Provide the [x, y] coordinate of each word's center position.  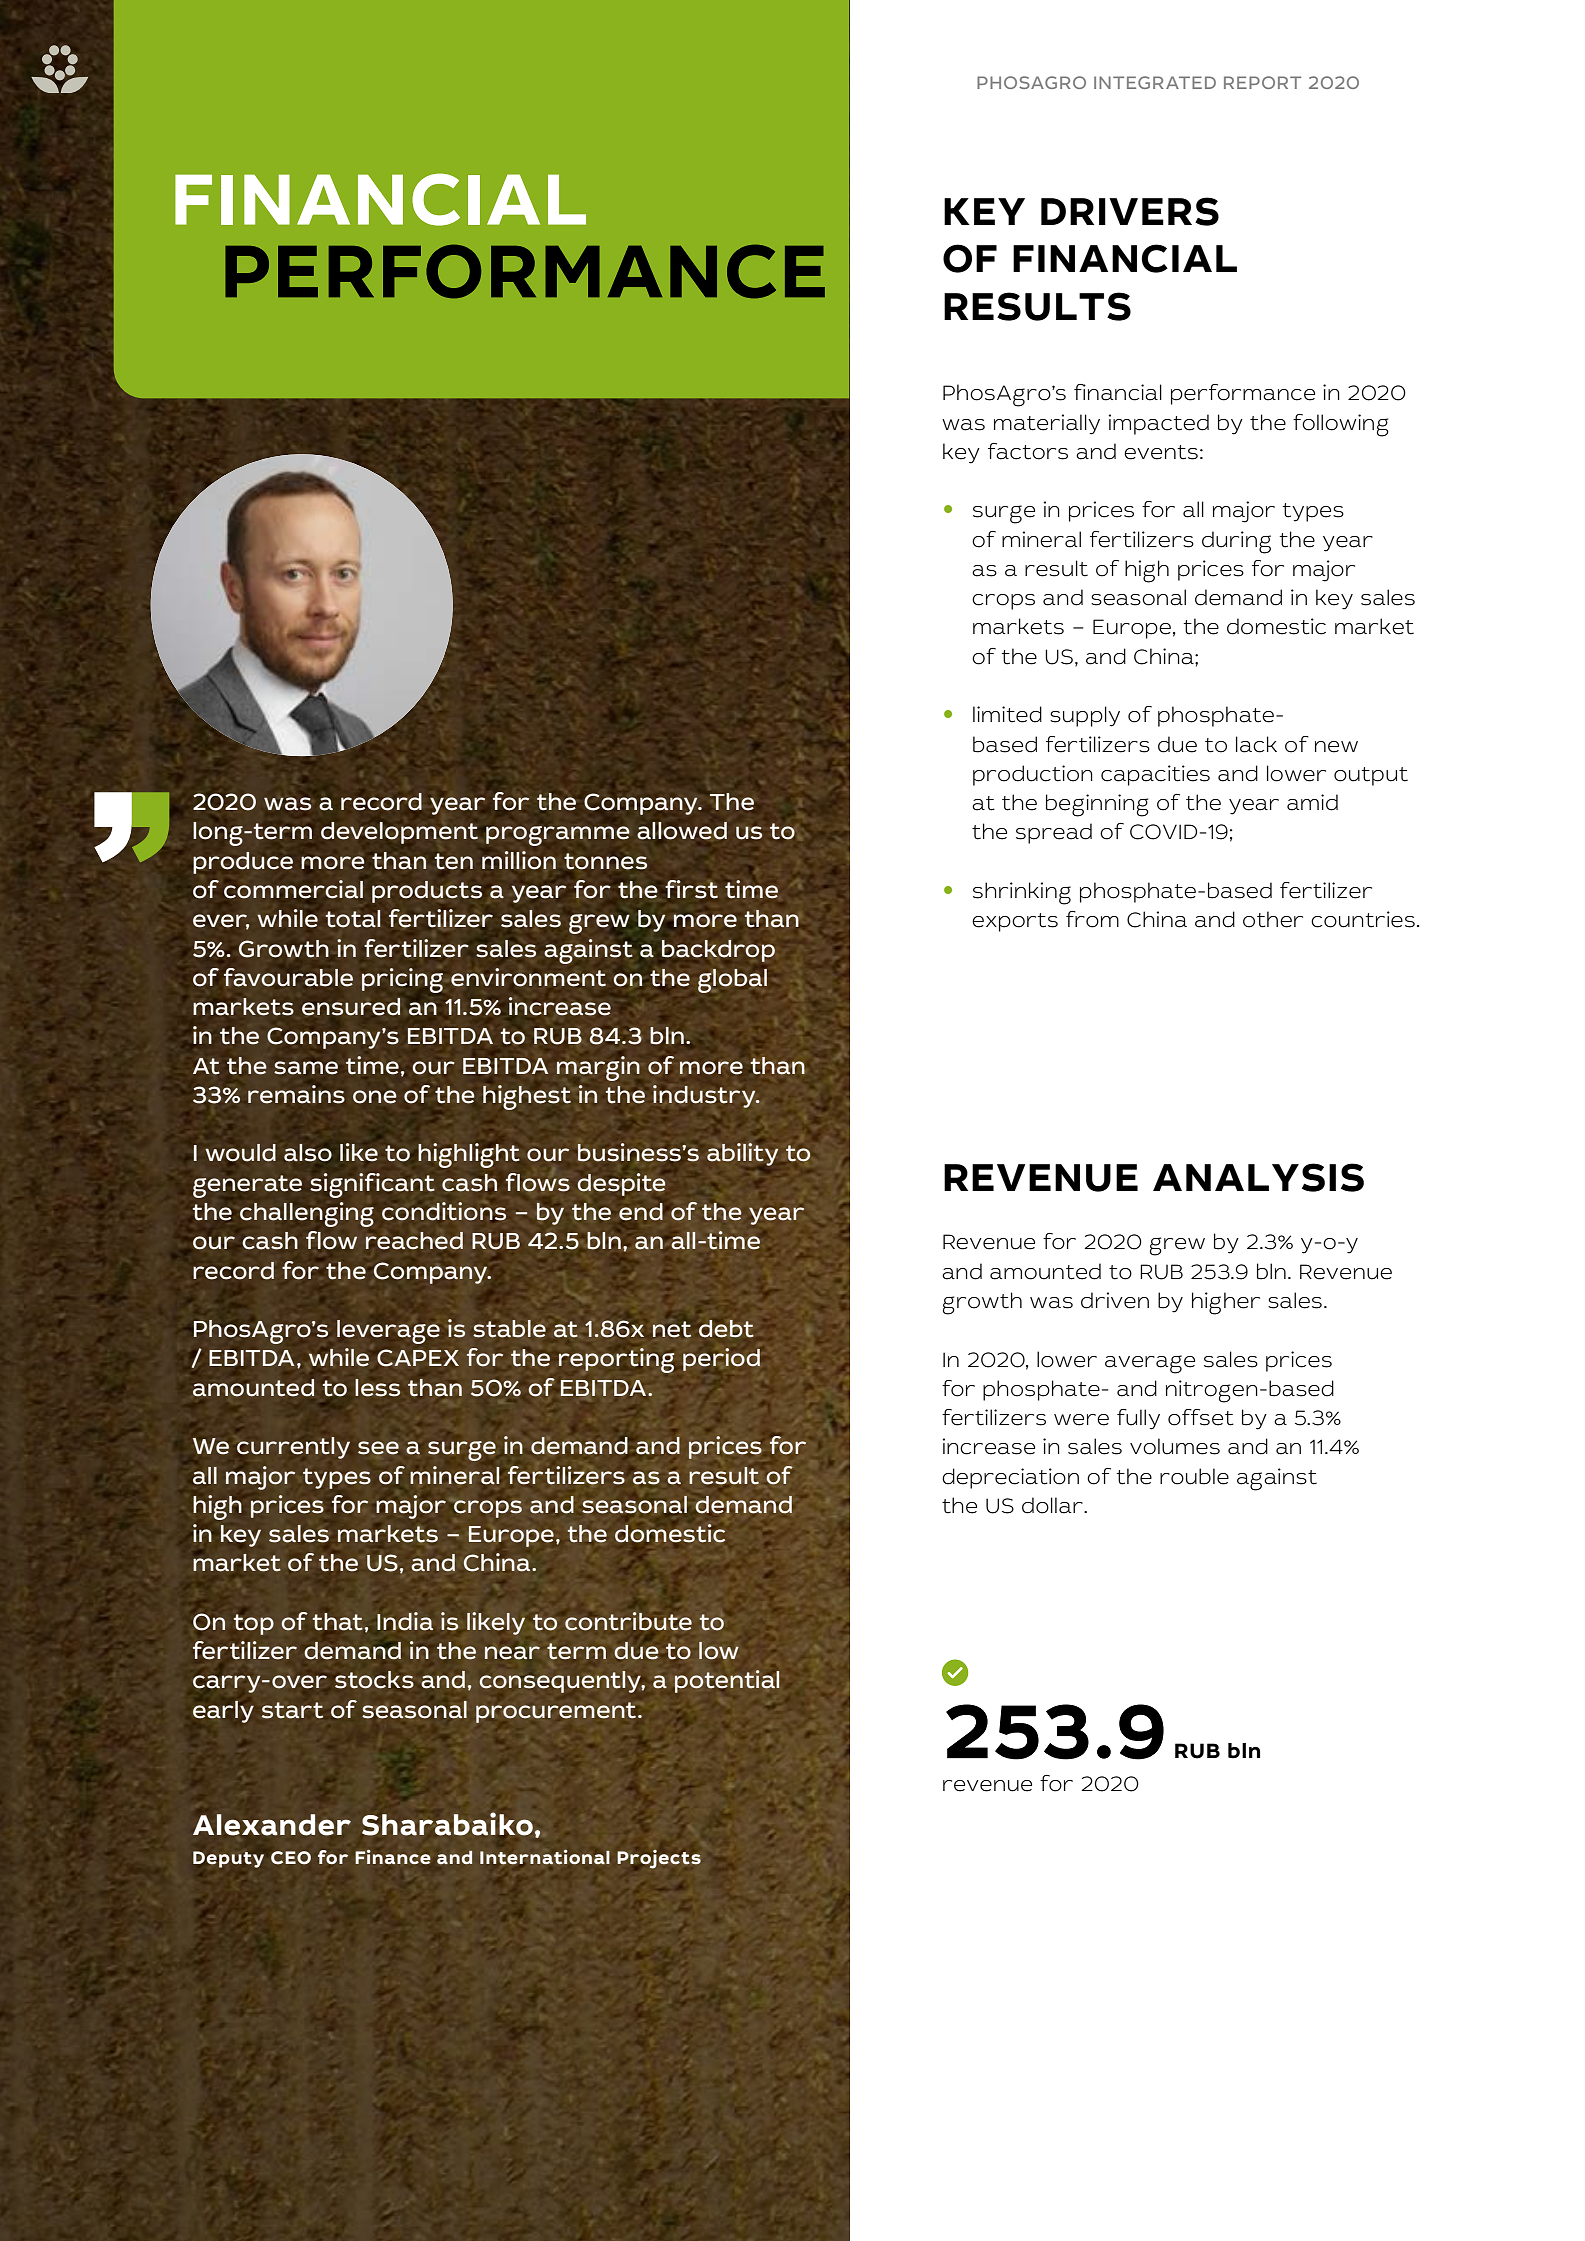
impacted [1159, 424]
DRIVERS [1130, 211]
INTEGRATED [1155, 82]
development [399, 833]
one [375, 1097]
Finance [393, 1857]
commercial [293, 889]
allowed [682, 831]
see [378, 1448]
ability [742, 1154]
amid [1312, 802]
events [1161, 452]
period [721, 1359]
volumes [1175, 1446]
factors [1028, 451]
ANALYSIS [1258, 1177]
